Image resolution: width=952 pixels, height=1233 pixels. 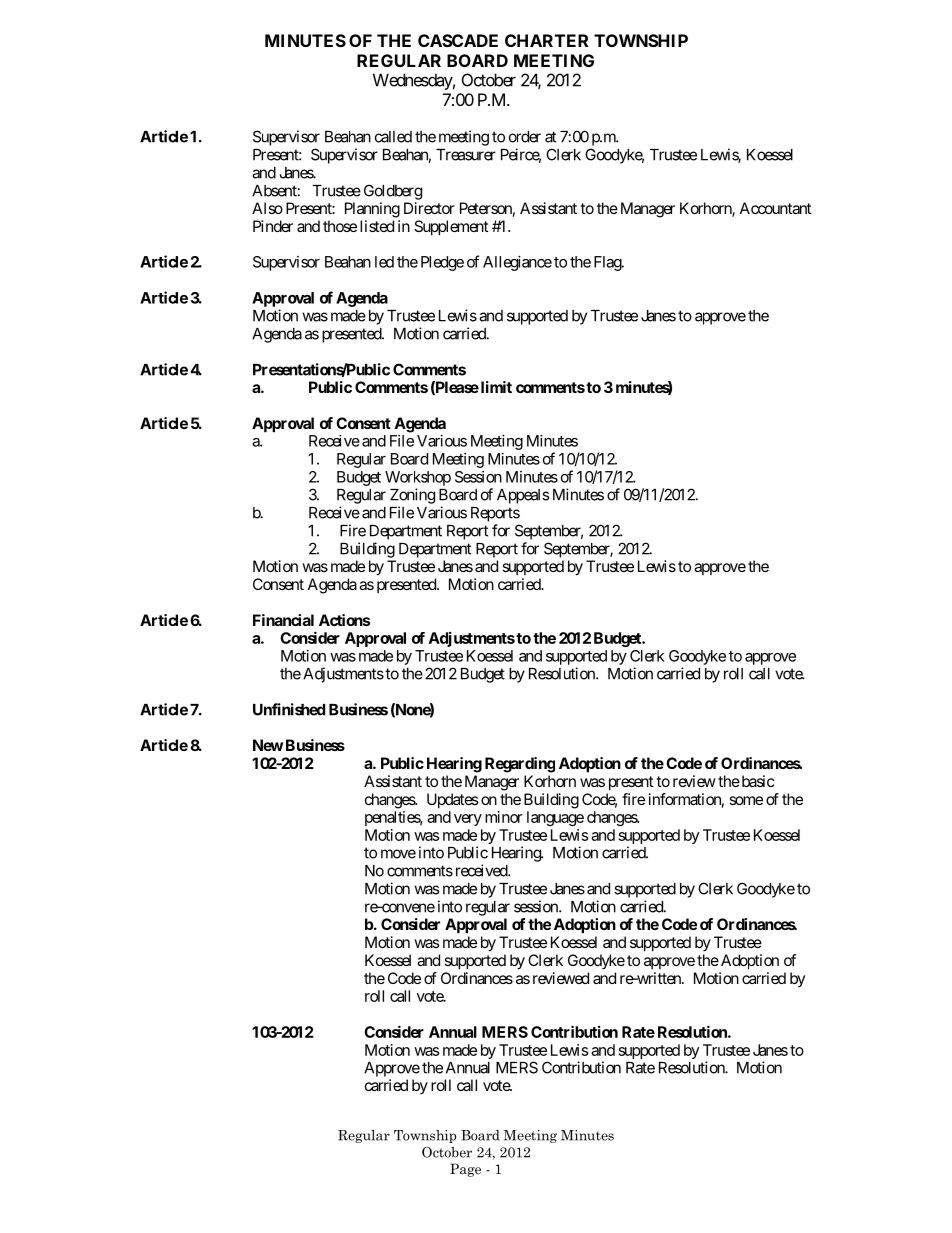 I want to click on some, so click(x=746, y=800).
